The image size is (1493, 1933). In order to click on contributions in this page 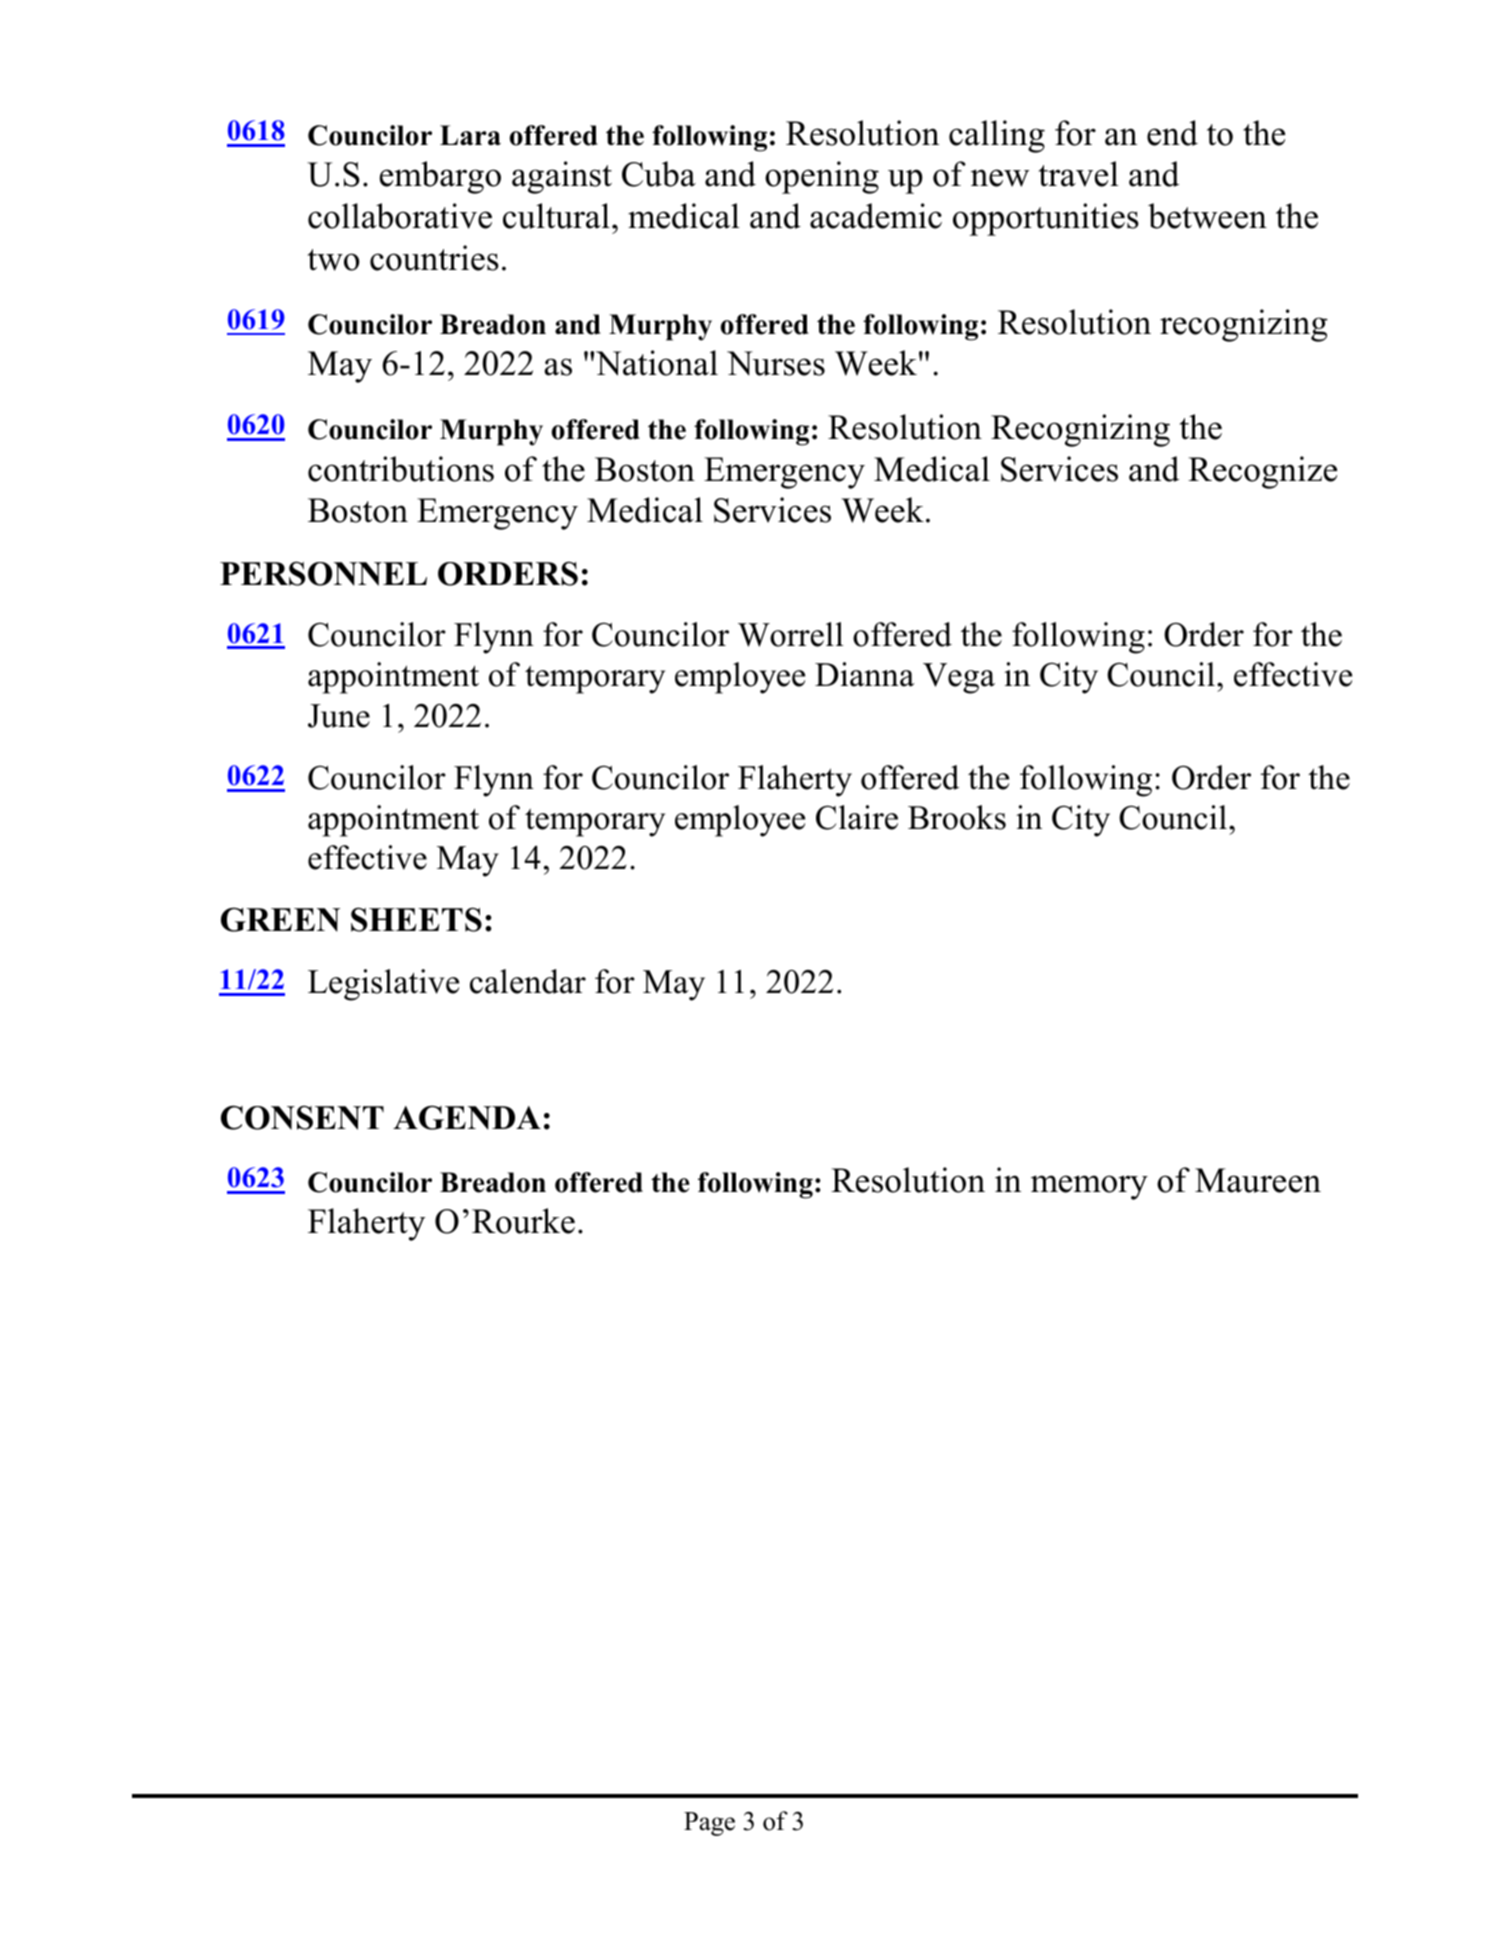, I will do `click(401, 469)`.
